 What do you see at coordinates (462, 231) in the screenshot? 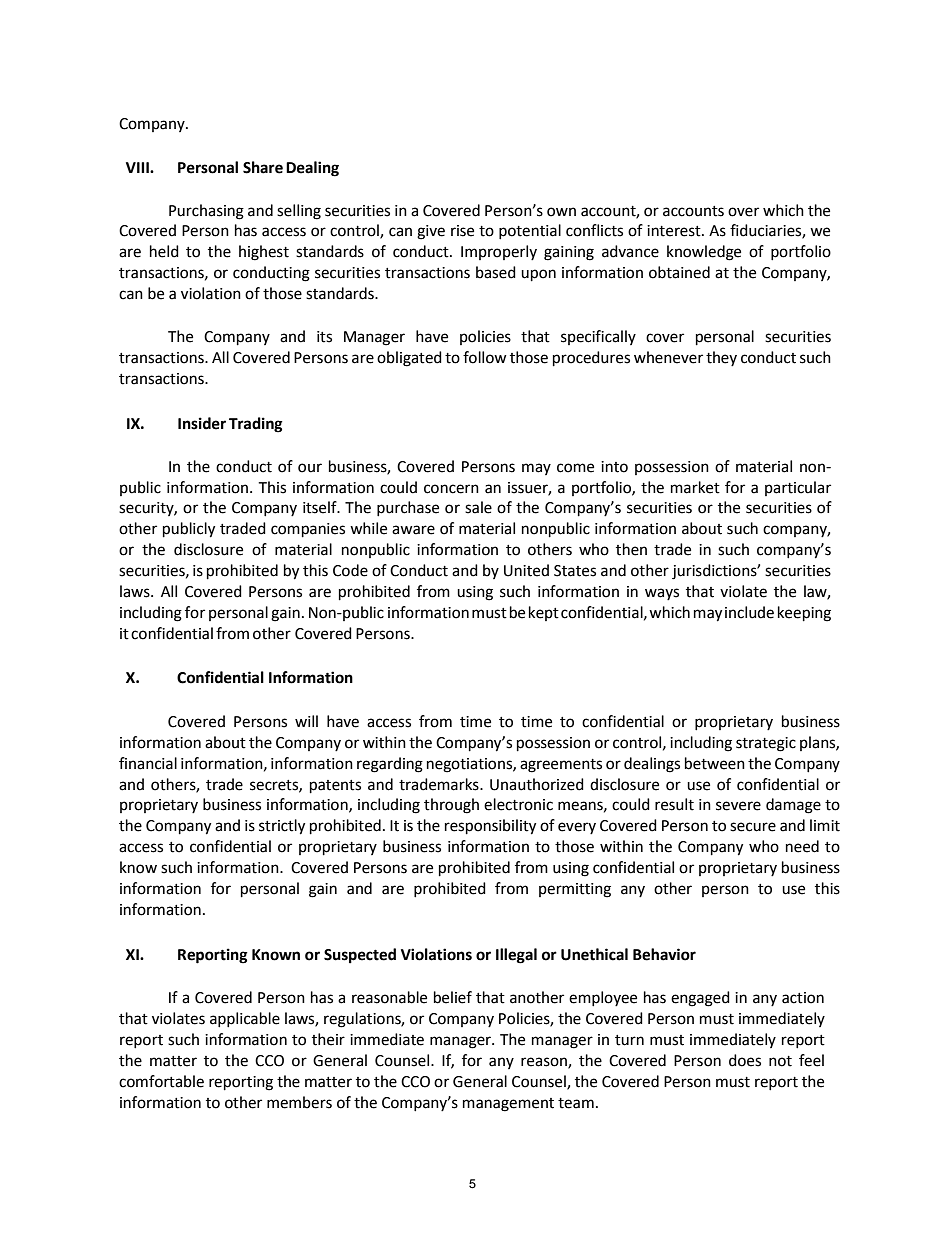
I see `rise` at bounding box center [462, 231].
